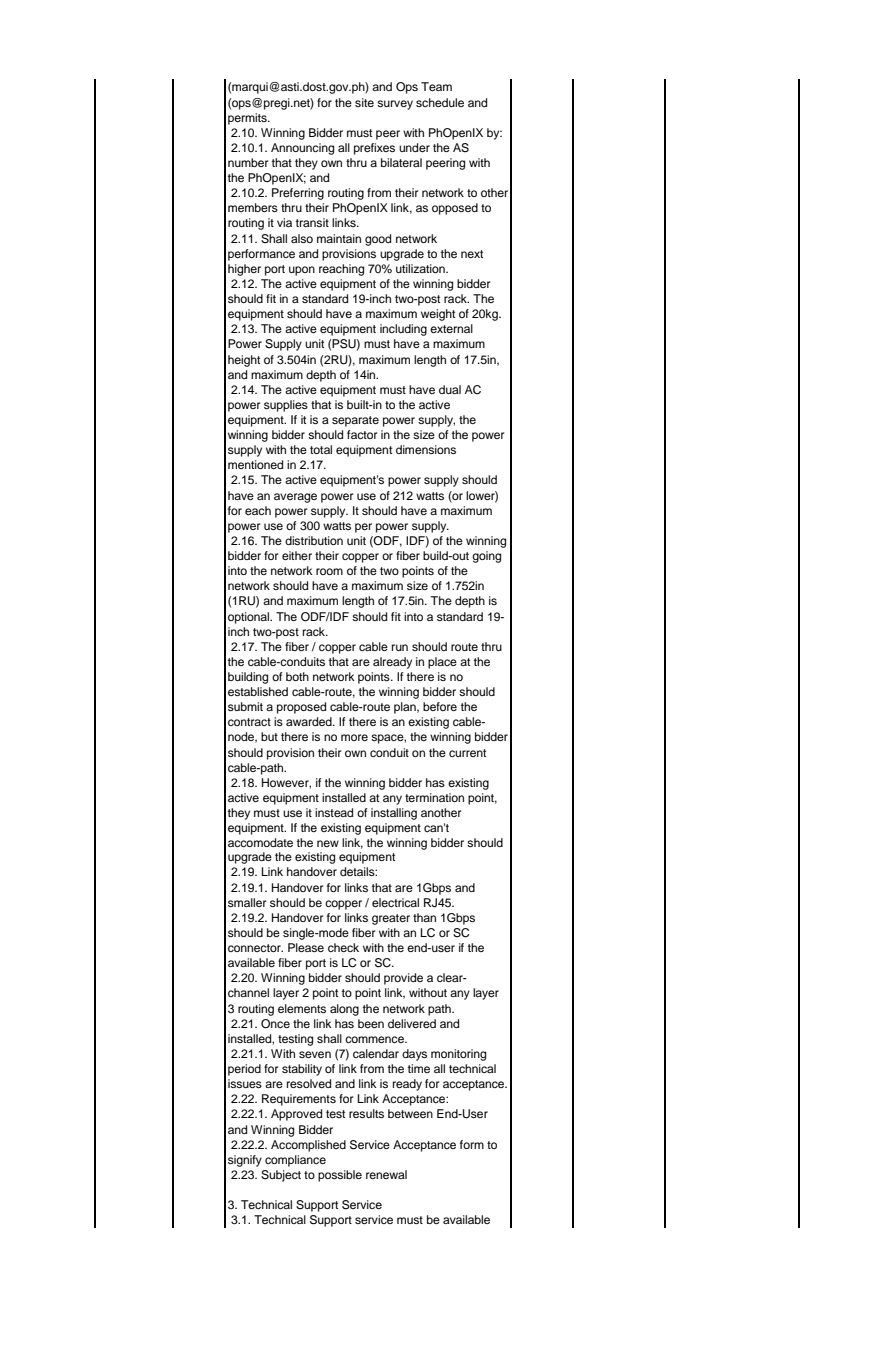 Image resolution: width=896 pixels, height=1371 pixels. What do you see at coordinates (458, 1055) in the screenshot?
I see `monitoring` at bounding box center [458, 1055].
